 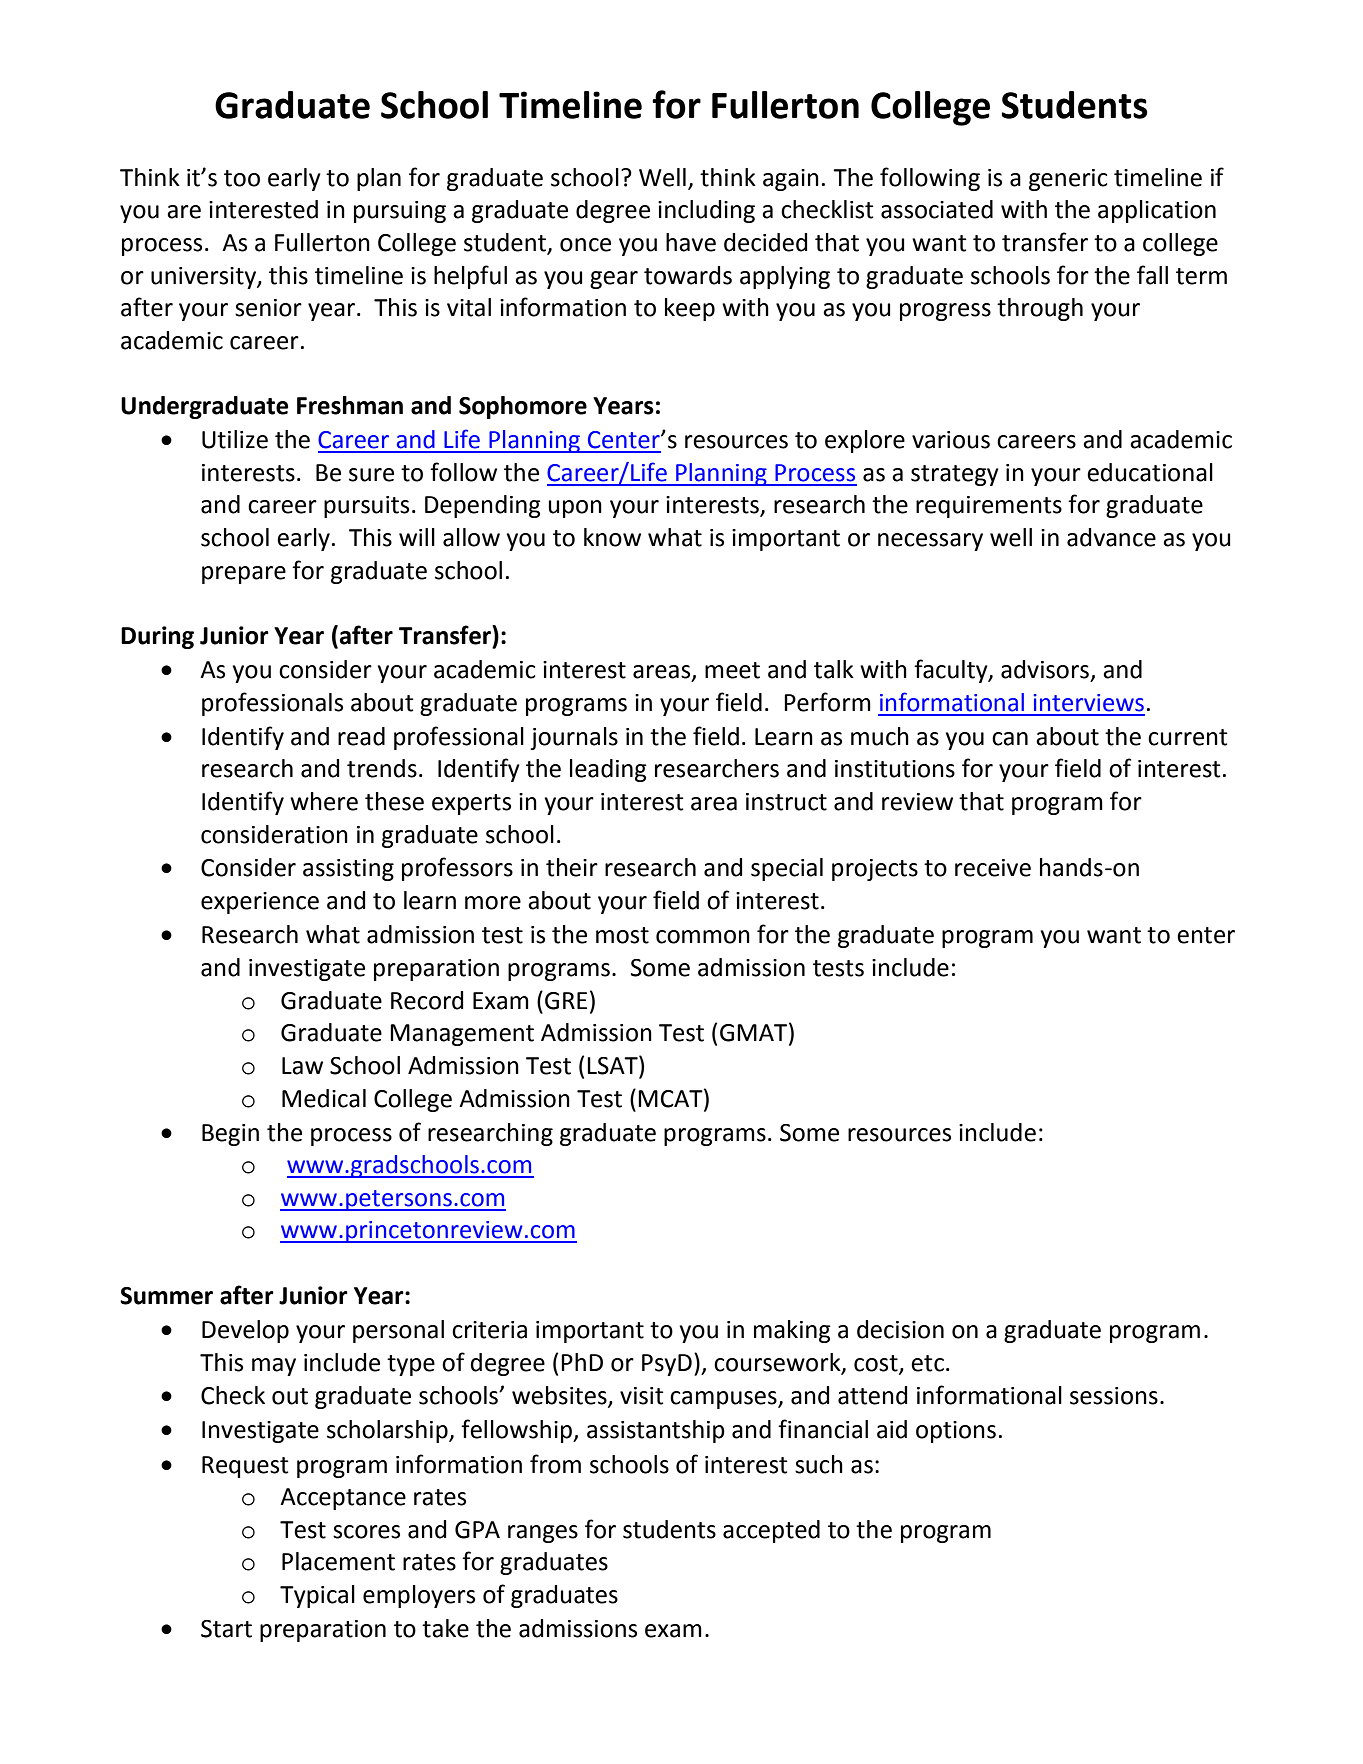 I want to click on making, so click(x=792, y=1331).
